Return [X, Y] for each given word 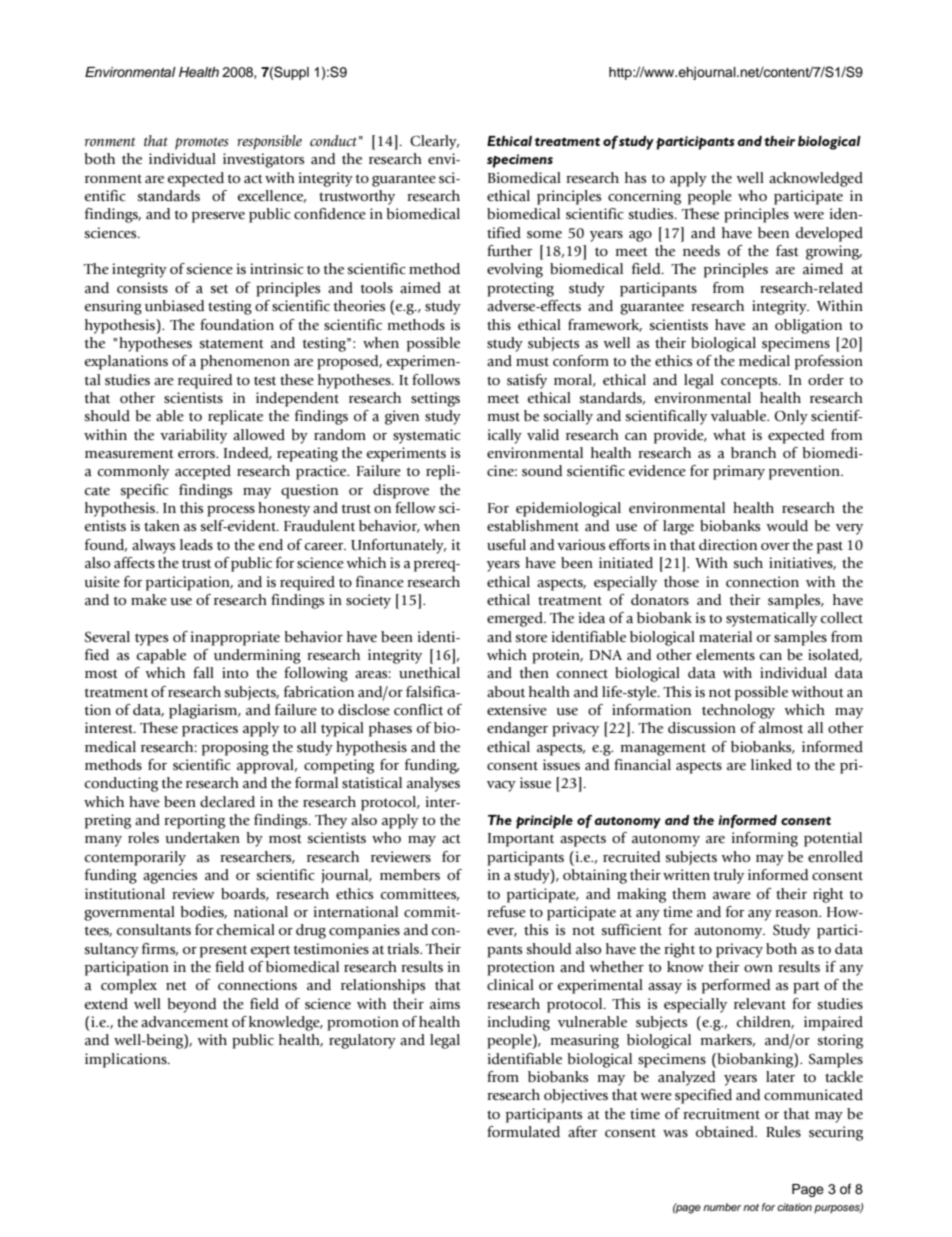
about [506, 692]
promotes [202, 143]
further [509, 251]
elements [725, 655]
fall [203, 673]
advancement [185, 1022]
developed [829, 234]
